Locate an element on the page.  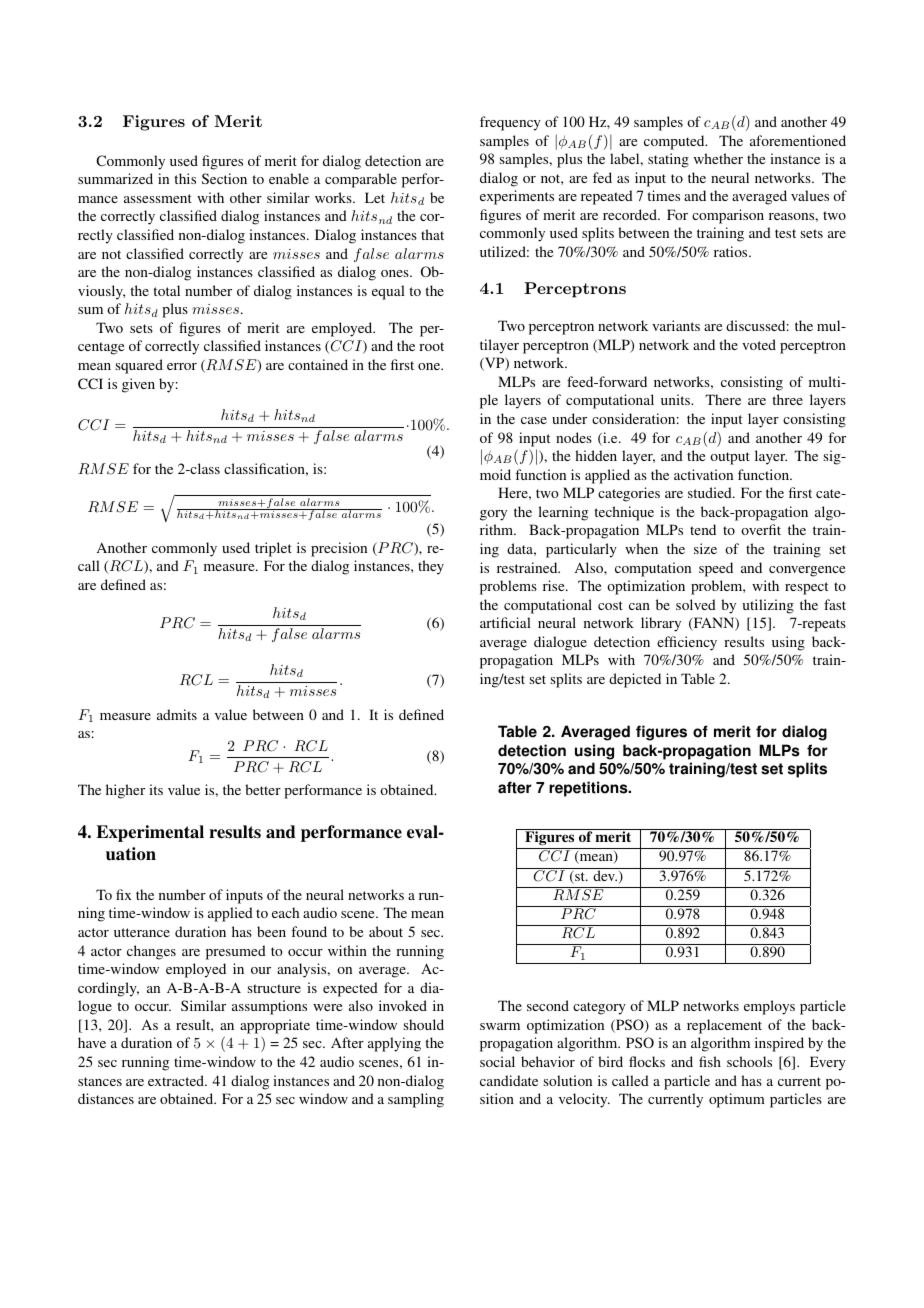
social is located at coordinates (497, 1061).
